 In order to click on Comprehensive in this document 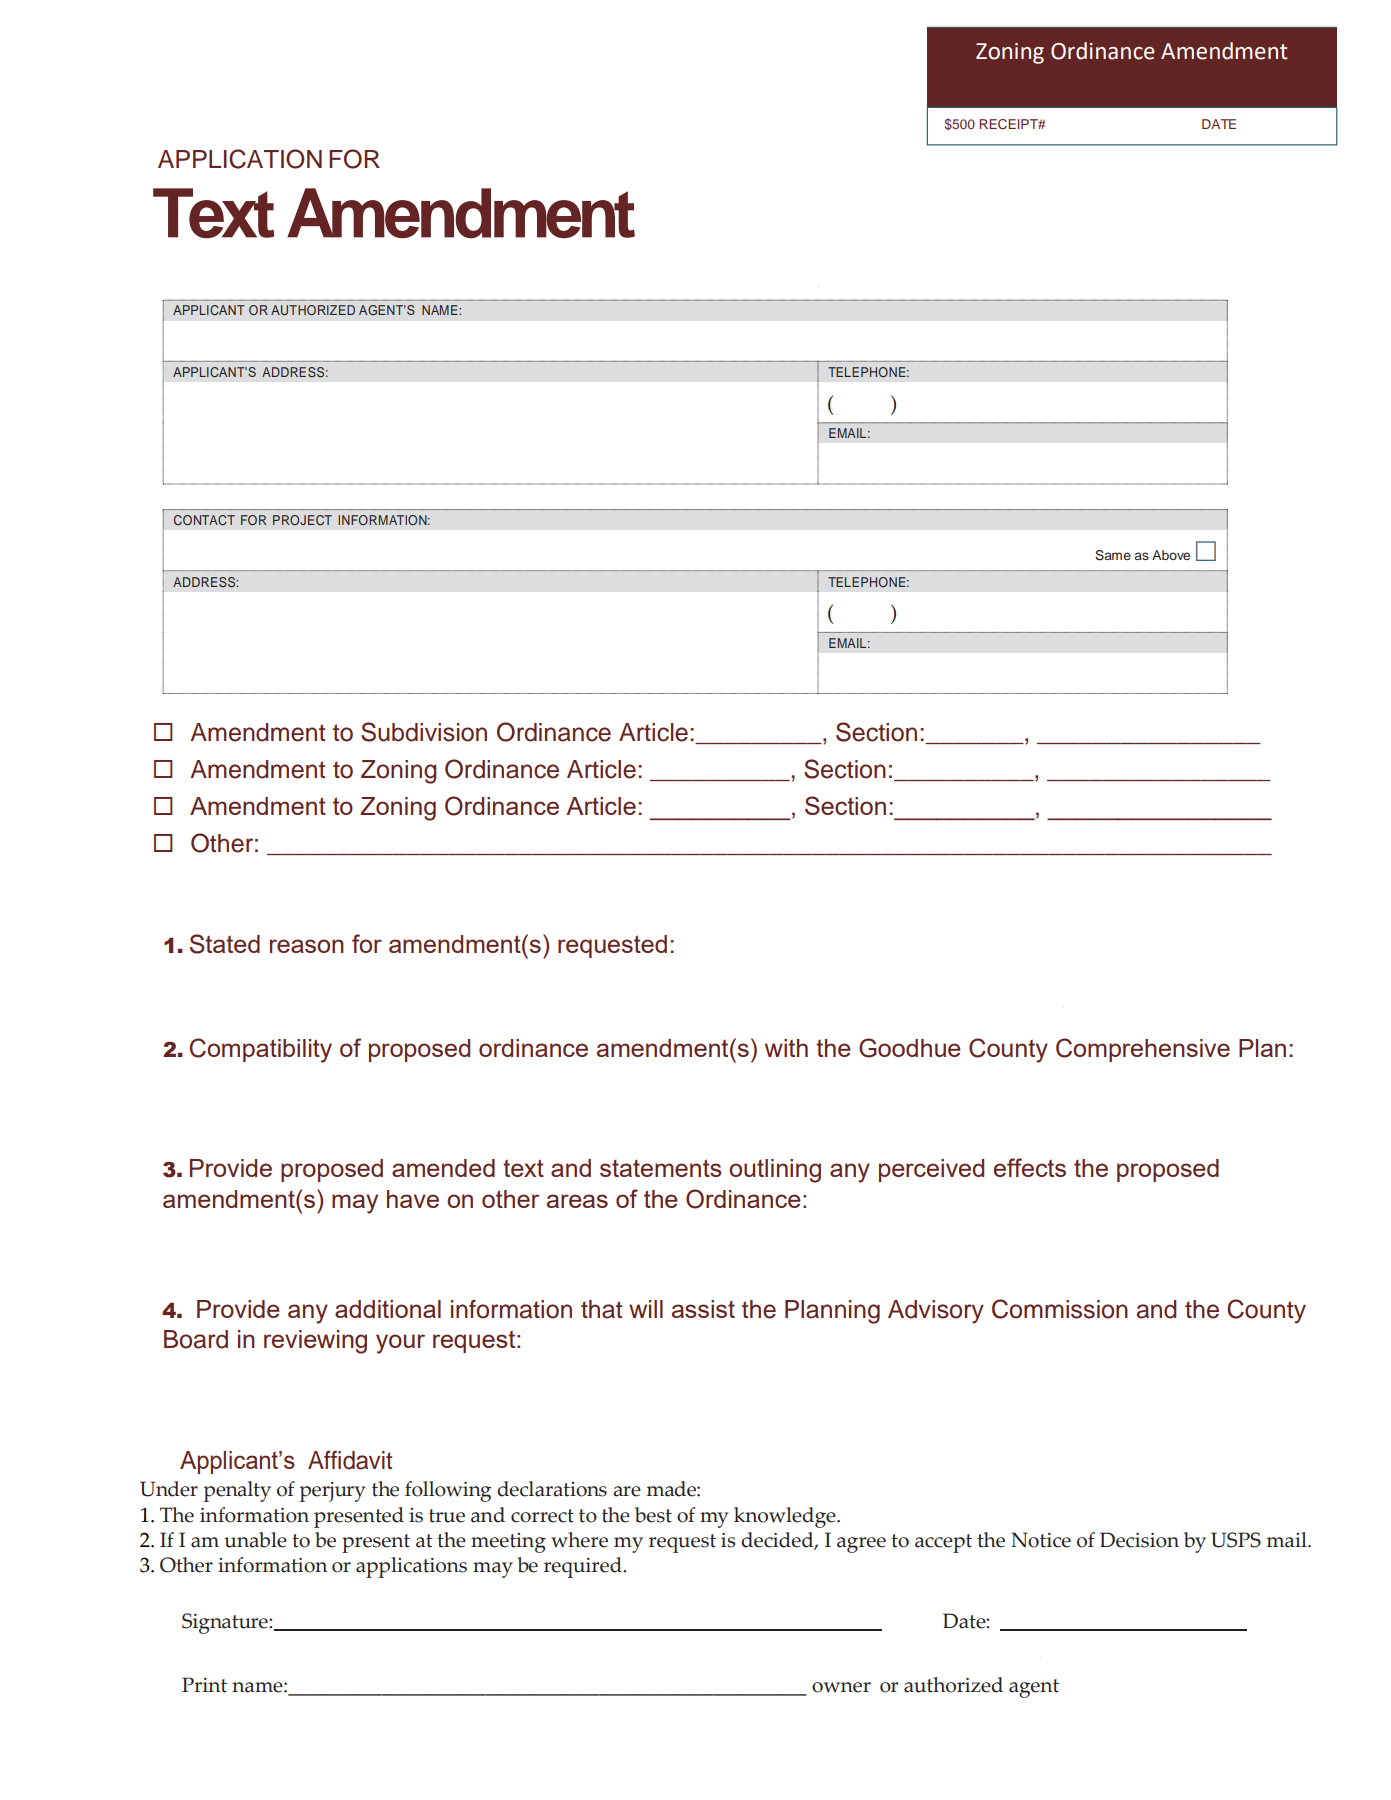, I will do `click(1143, 1050)`.
